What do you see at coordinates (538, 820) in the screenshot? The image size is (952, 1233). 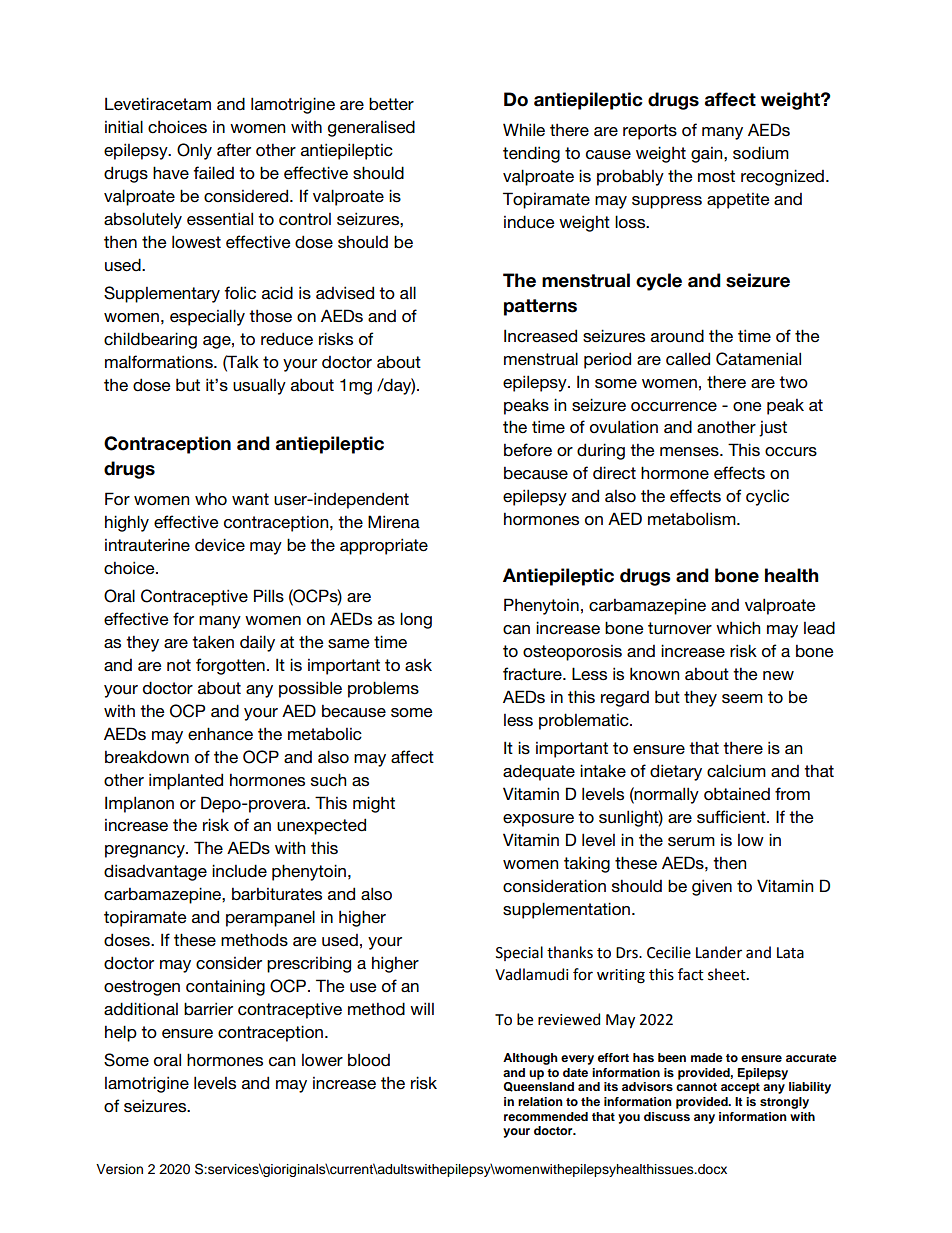 I see `exposure` at bounding box center [538, 820].
